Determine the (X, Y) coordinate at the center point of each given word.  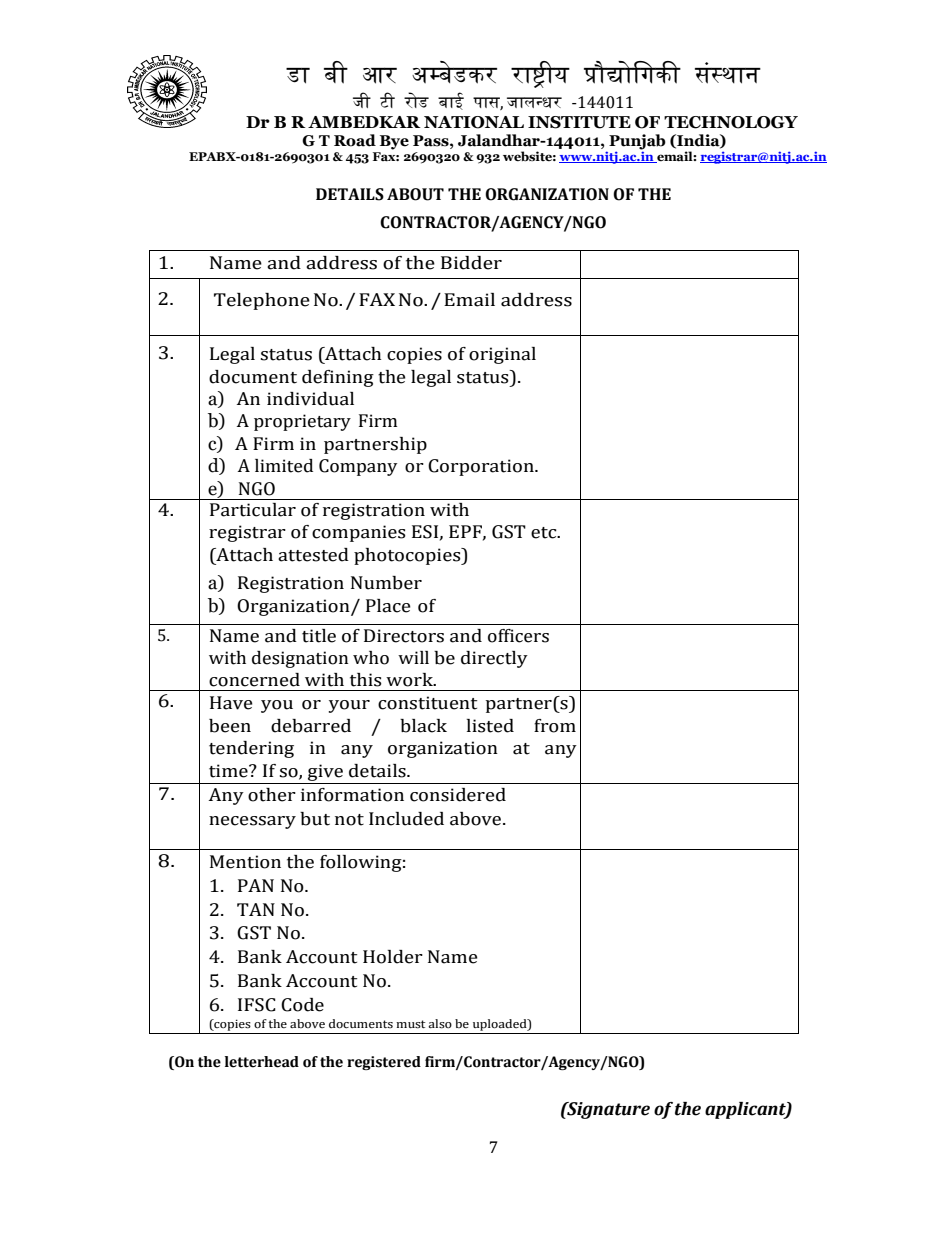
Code (302, 1005)
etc (545, 533)
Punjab (637, 143)
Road (355, 140)
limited (284, 466)
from (555, 726)
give (325, 774)
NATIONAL (474, 122)
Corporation (482, 467)
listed (490, 726)
